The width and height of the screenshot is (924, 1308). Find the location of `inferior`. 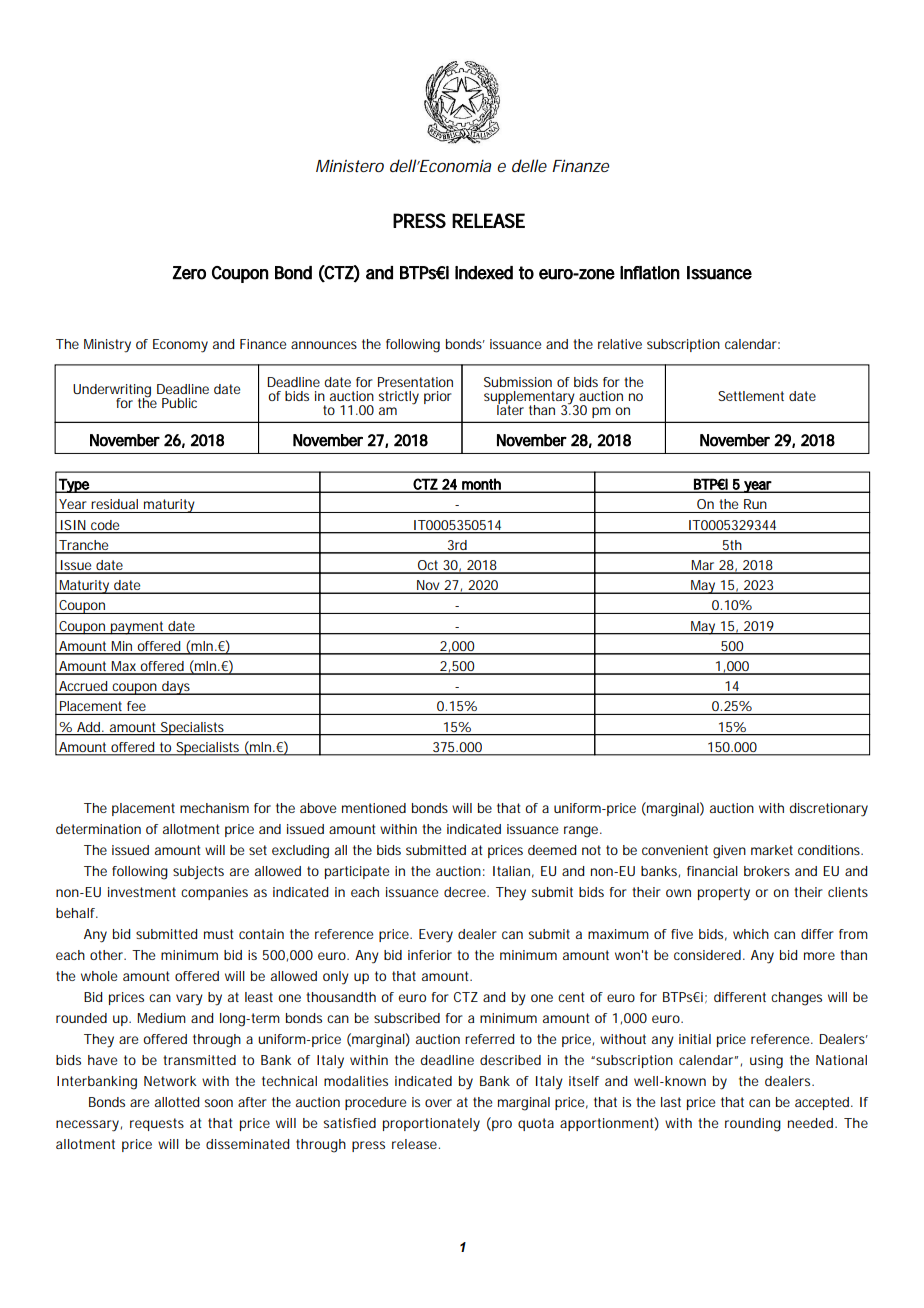

inferior is located at coordinates (430, 955).
